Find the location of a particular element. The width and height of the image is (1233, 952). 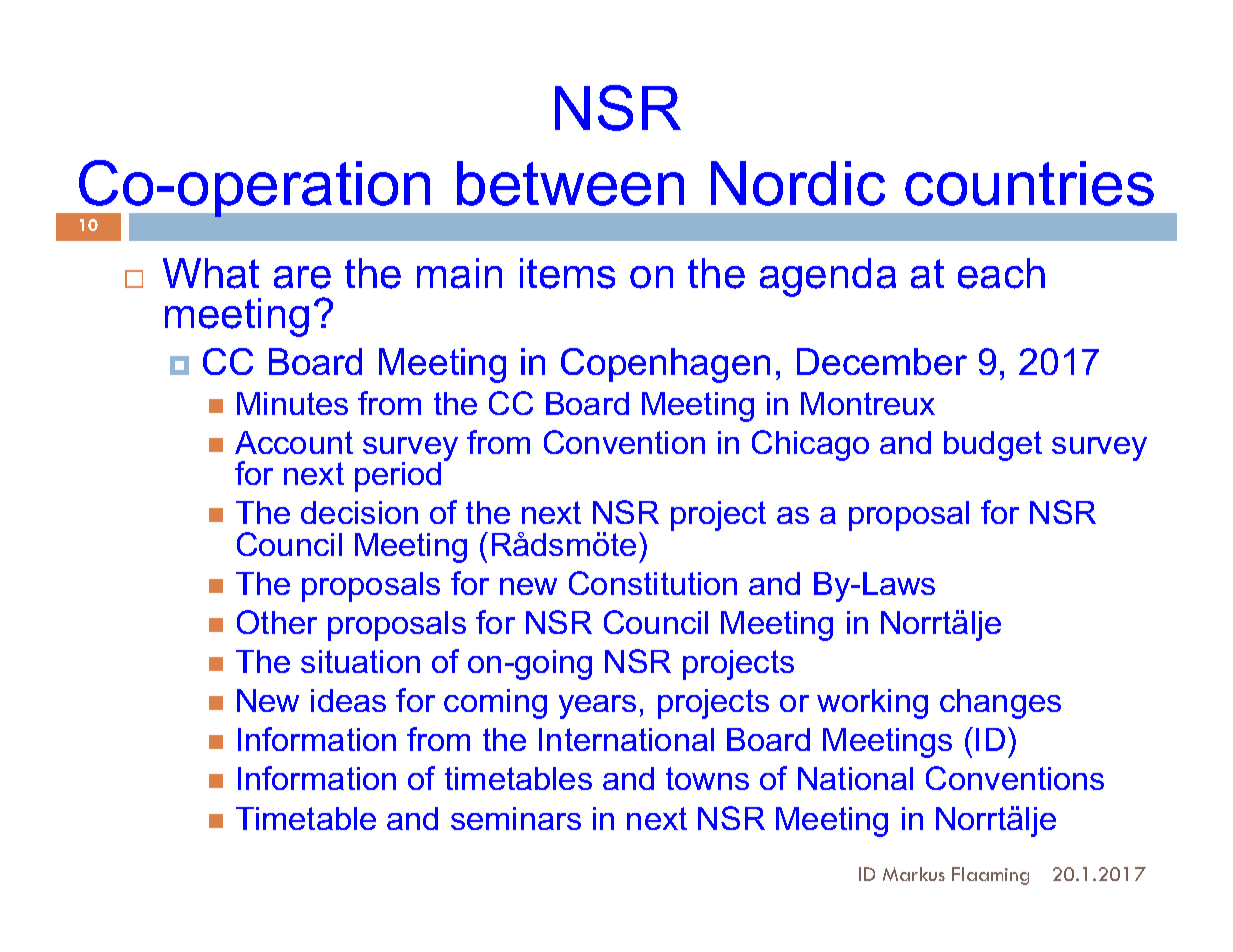

are is located at coordinates (302, 277).
